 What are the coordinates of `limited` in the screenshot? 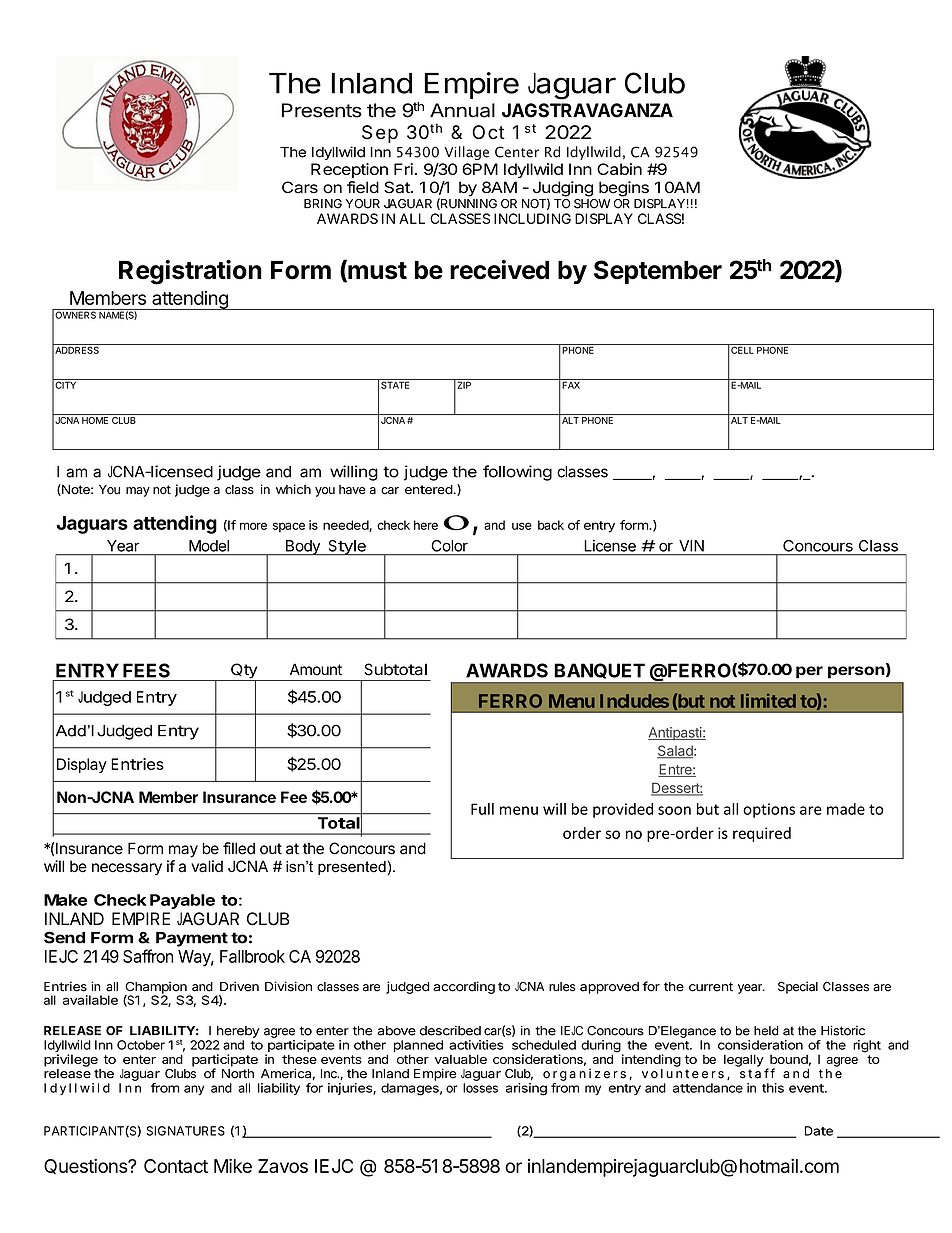 It's located at (768, 700).
